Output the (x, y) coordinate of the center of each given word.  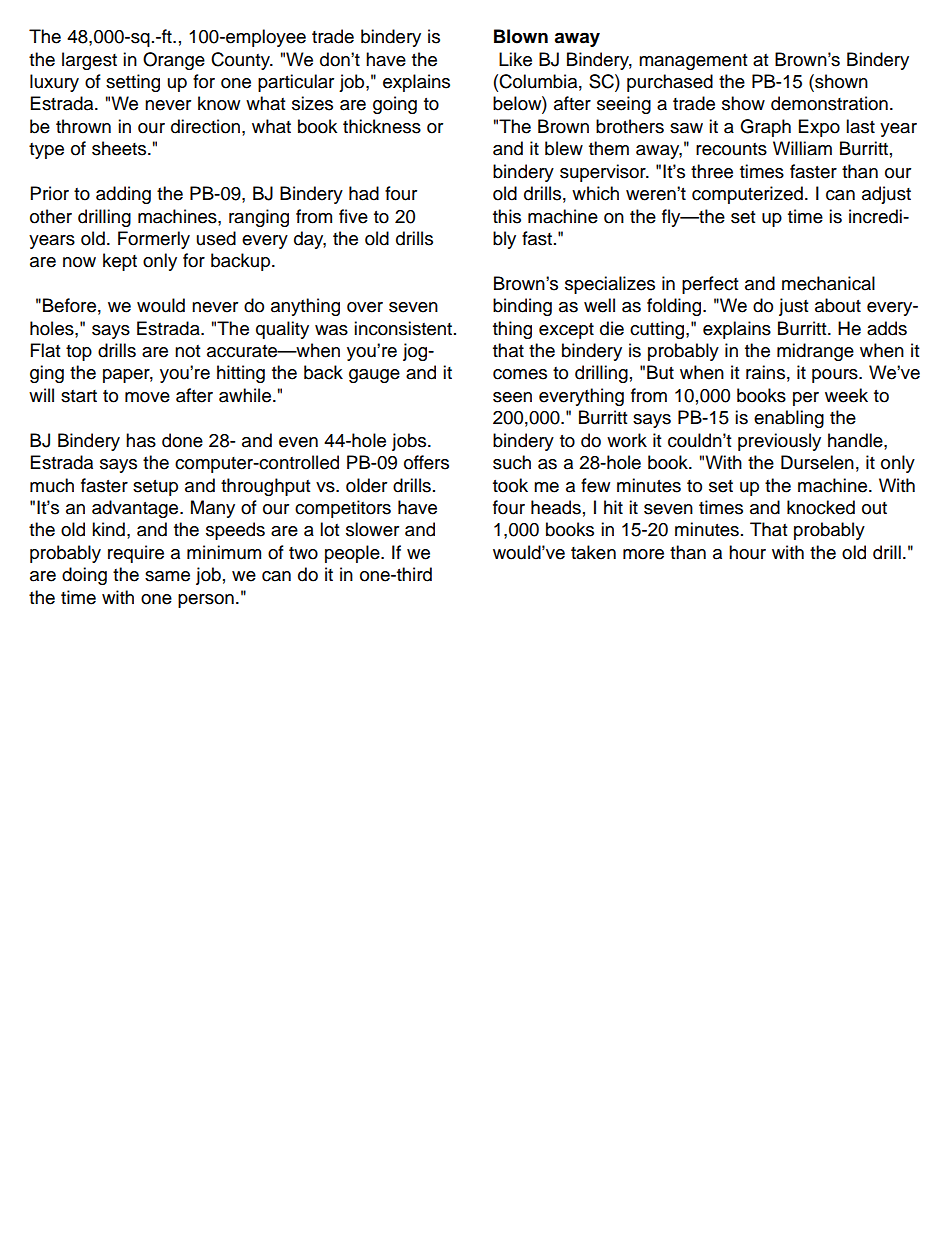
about (838, 305)
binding (522, 307)
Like (515, 59)
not (187, 351)
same (167, 576)
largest (89, 61)
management (693, 62)
